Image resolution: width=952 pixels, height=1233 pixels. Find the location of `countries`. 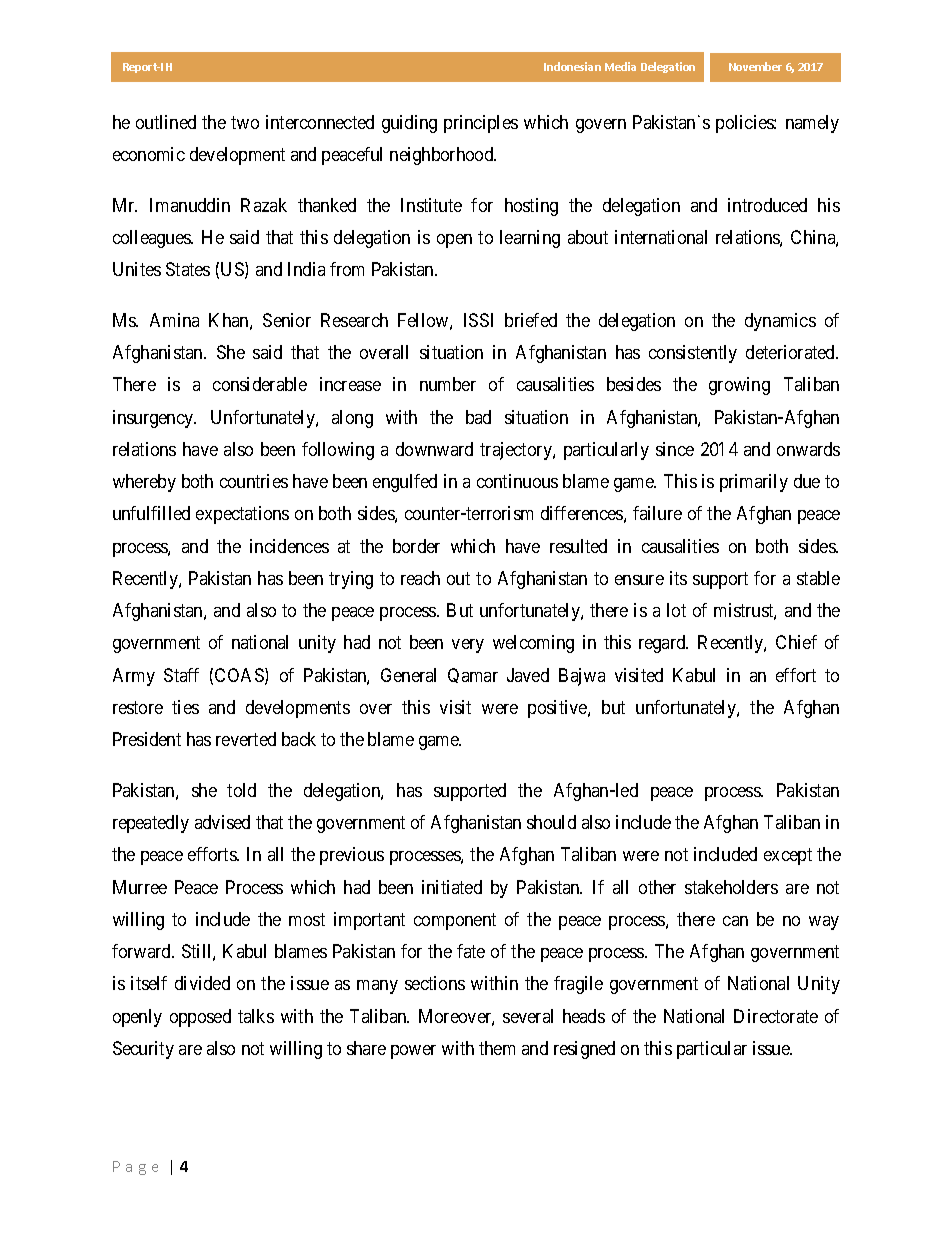

countries is located at coordinates (254, 481).
